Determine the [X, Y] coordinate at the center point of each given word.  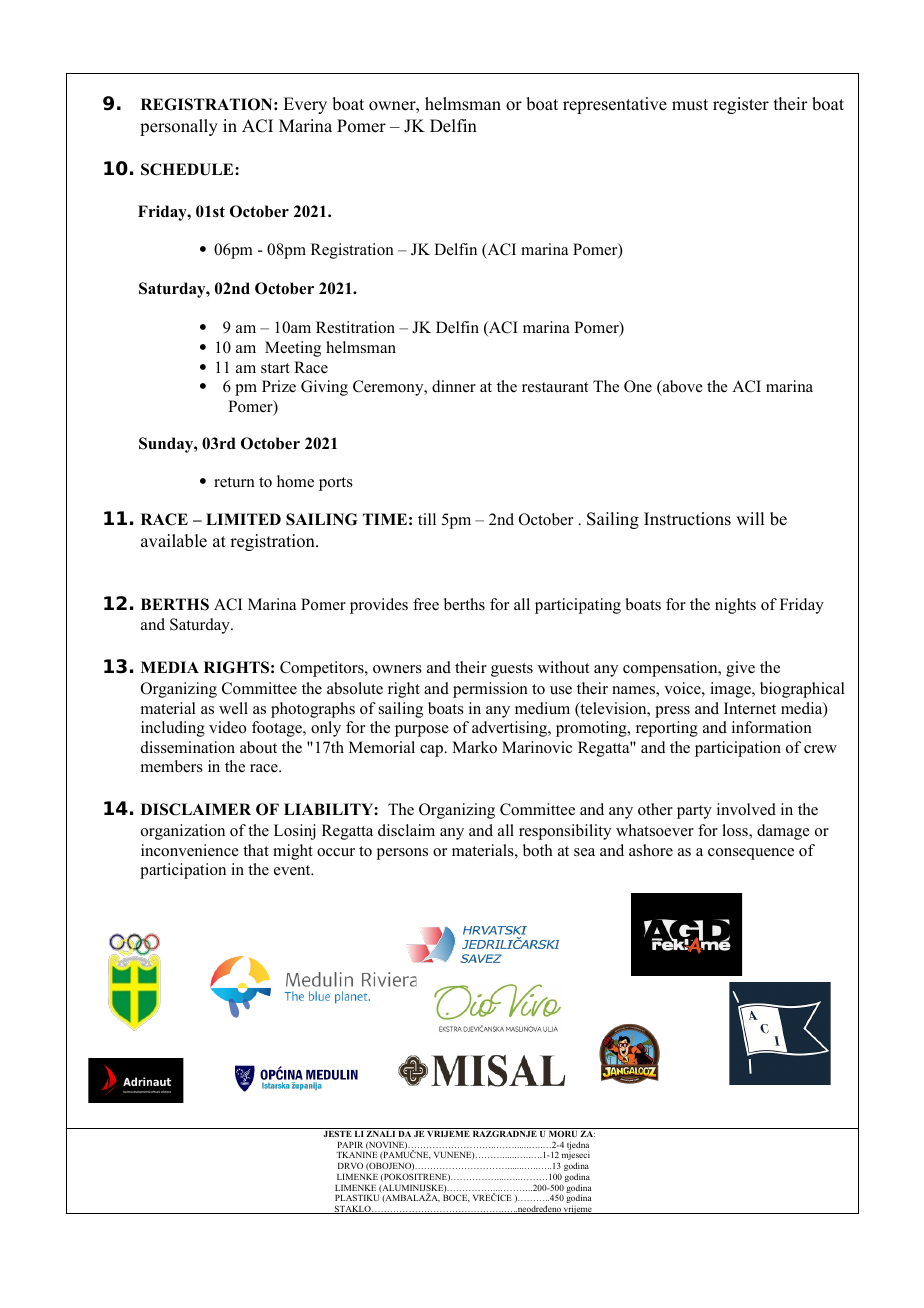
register [741, 105]
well [233, 708]
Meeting [293, 349]
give [740, 669]
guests [512, 670]
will [750, 518]
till [427, 519]
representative [615, 105]
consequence [751, 854]
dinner [454, 386]
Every [305, 105]
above [681, 387]
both [538, 850]
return [234, 482]
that [256, 850]
